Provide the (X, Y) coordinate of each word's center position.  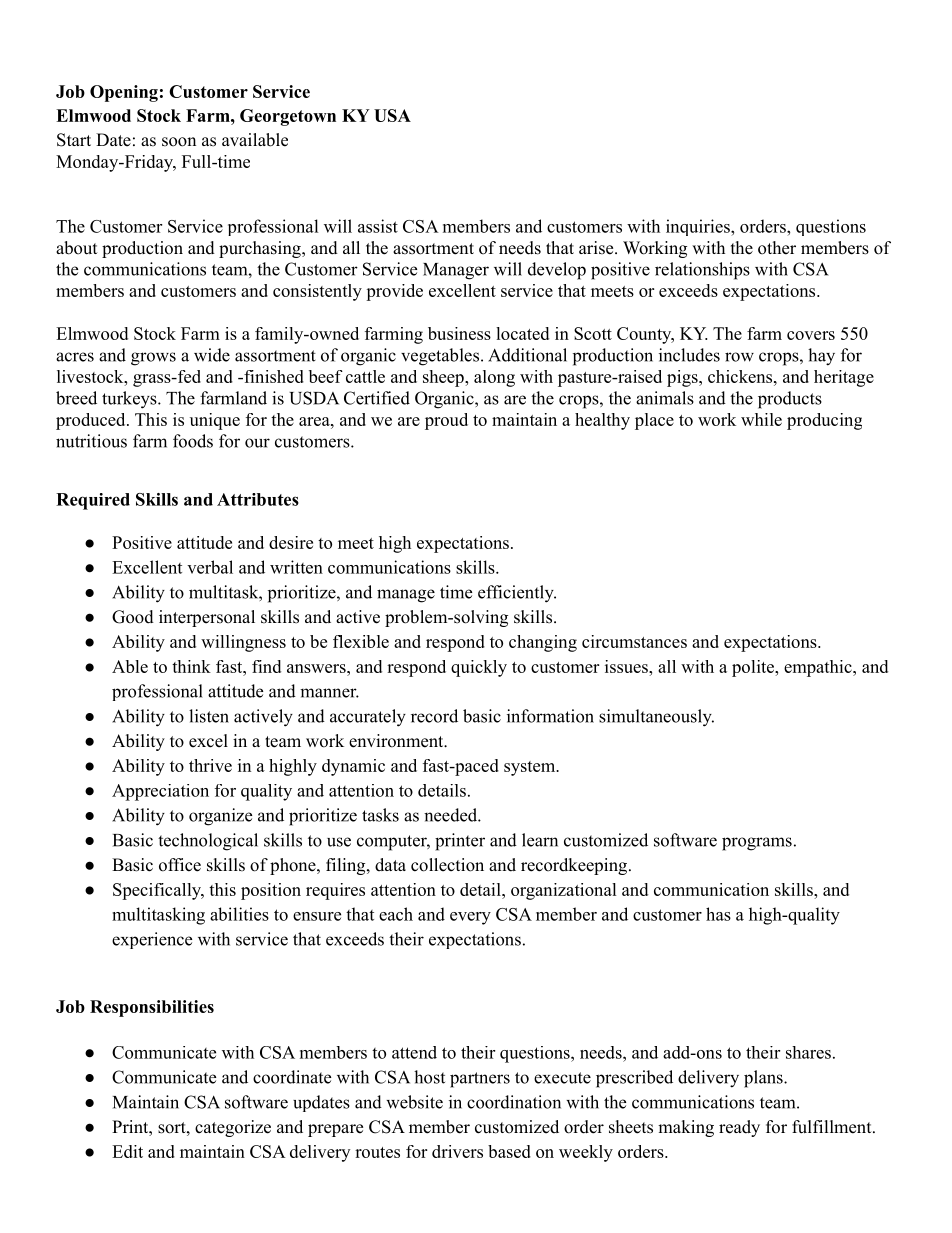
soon (179, 142)
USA (392, 115)
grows (153, 359)
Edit (127, 1151)
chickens (740, 376)
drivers (457, 1151)
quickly (479, 668)
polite (754, 668)
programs (757, 844)
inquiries (699, 227)
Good (133, 617)
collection (447, 865)
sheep (444, 378)
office (180, 865)
